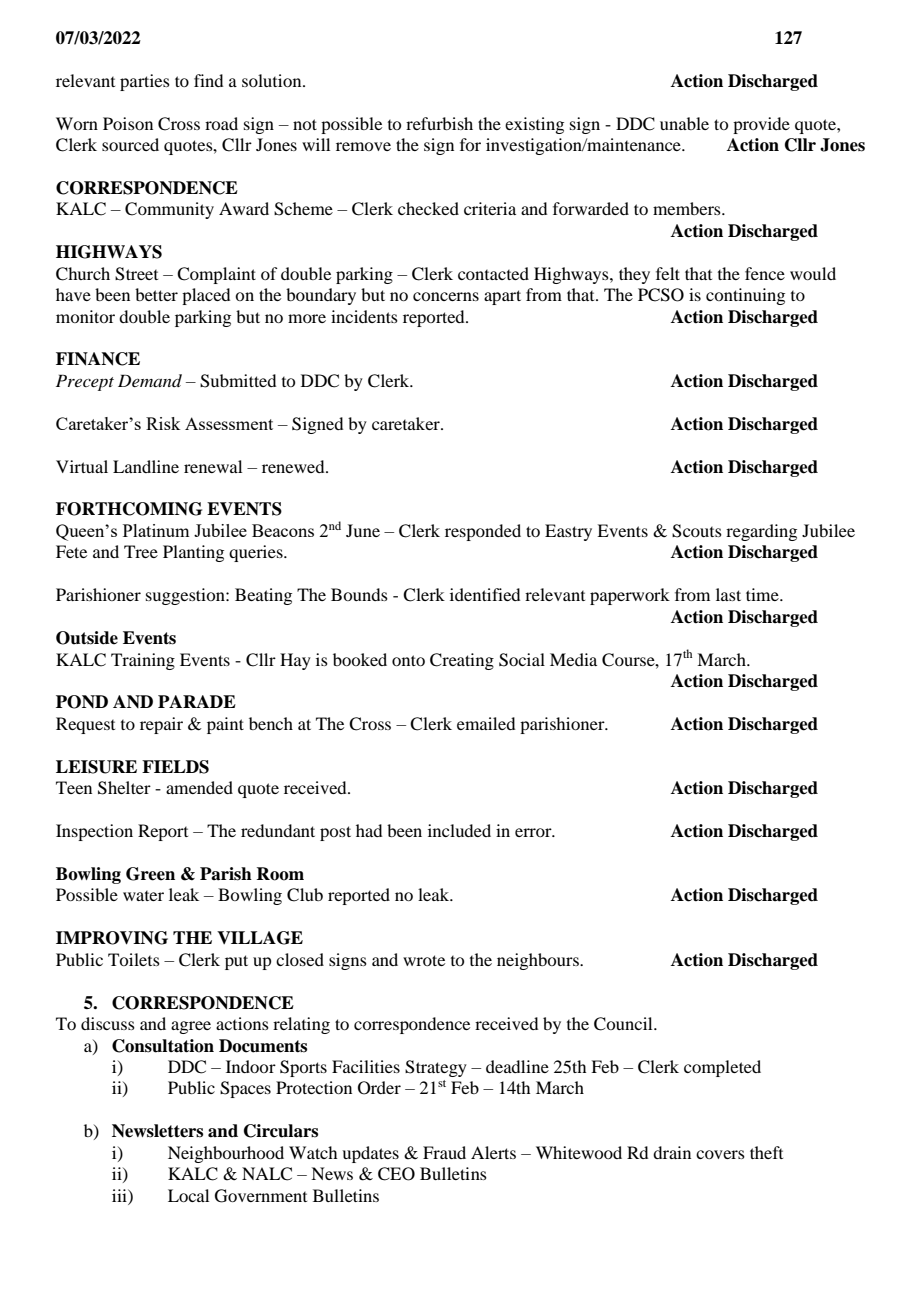  I want to click on Landline, so click(146, 466).
